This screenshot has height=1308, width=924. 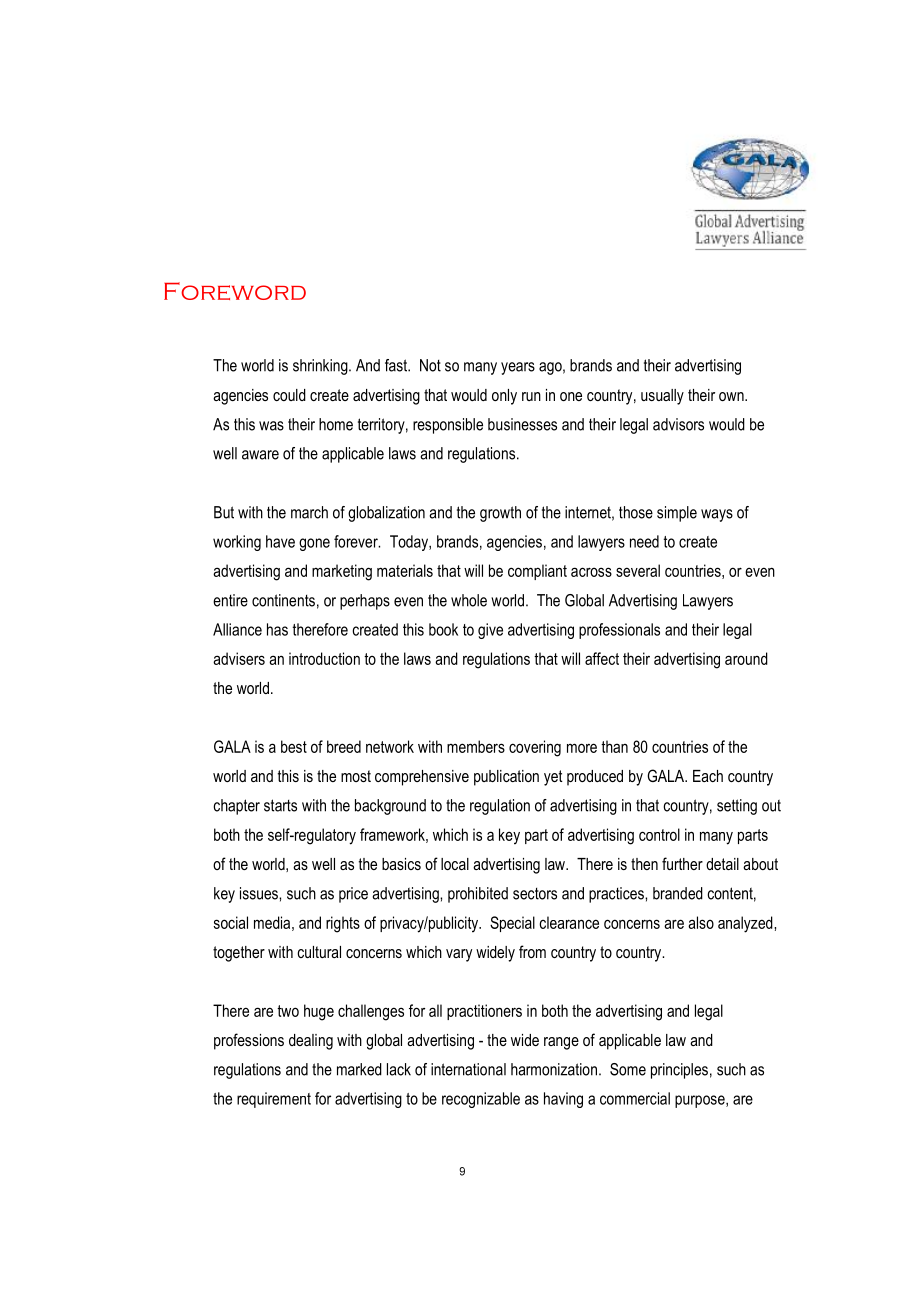 I want to click on compliant, so click(x=537, y=572).
